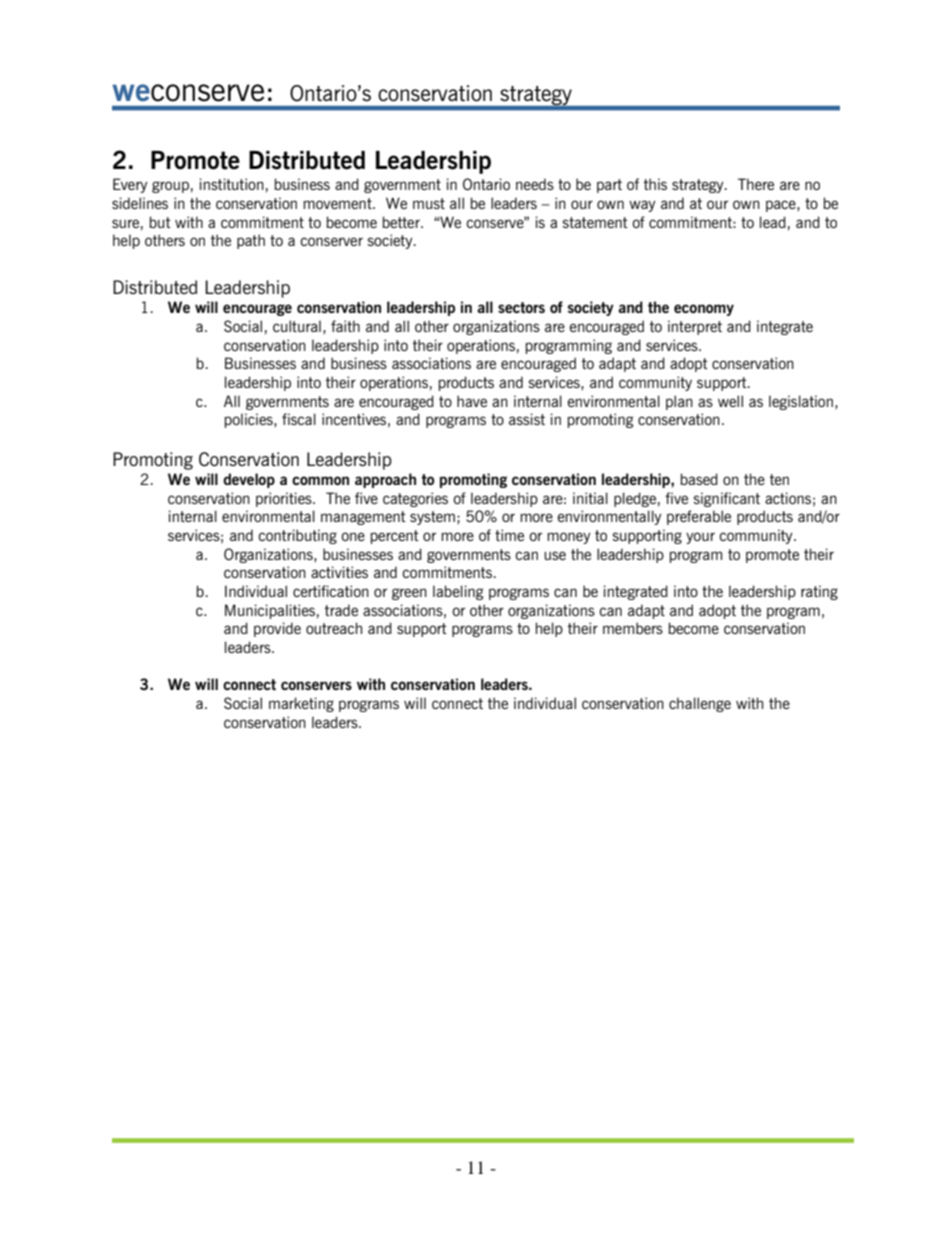 This page has width=952, height=1233. I want to click on contributing, so click(298, 536).
